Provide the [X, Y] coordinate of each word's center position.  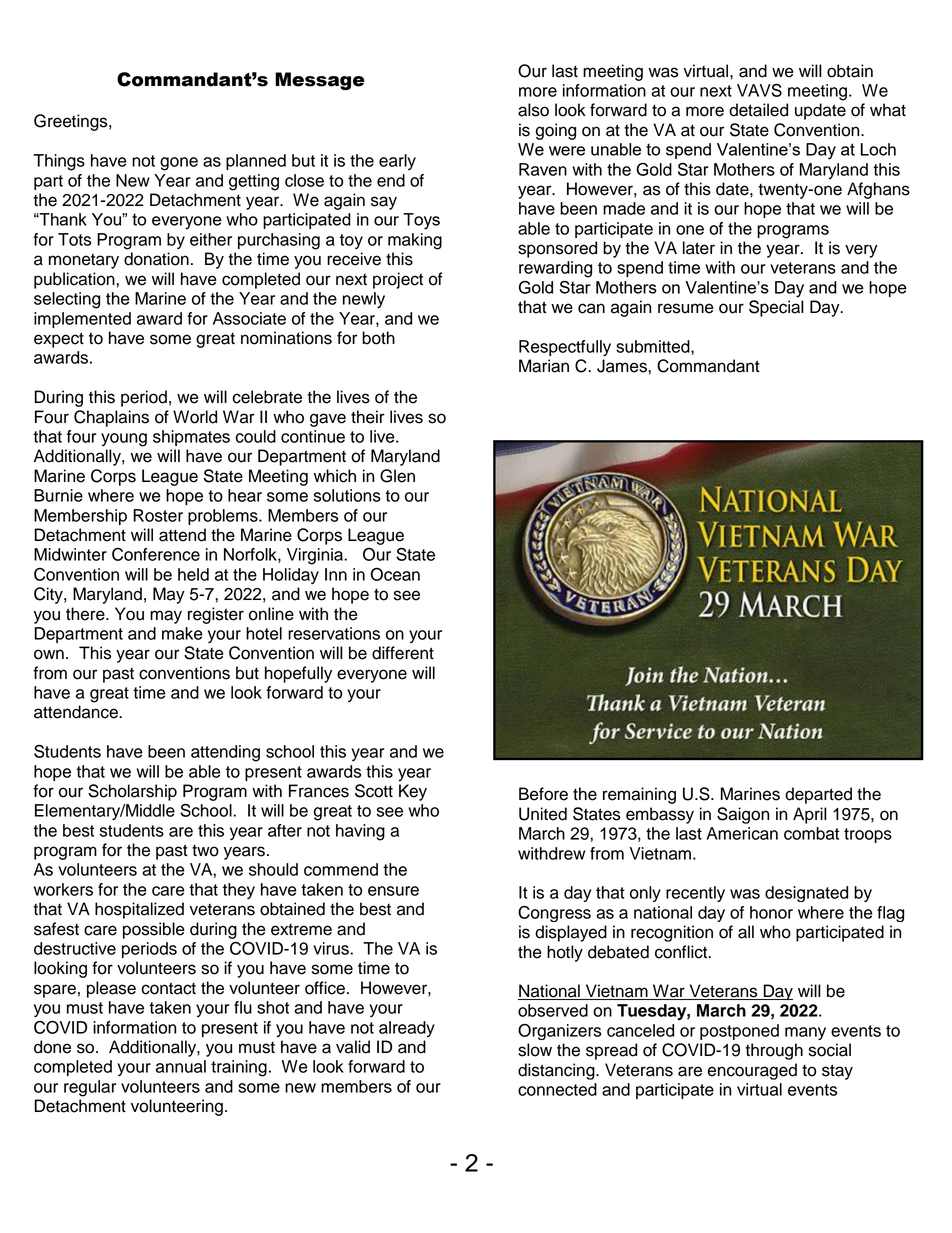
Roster [158, 515]
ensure [393, 891]
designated [806, 894]
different [403, 653]
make [182, 633]
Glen [397, 476]
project [398, 280]
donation [156, 259]
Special [776, 308]
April [810, 815]
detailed [758, 110]
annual [181, 1066]
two [205, 851]
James [623, 366]
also [533, 110]
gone [179, 164]
